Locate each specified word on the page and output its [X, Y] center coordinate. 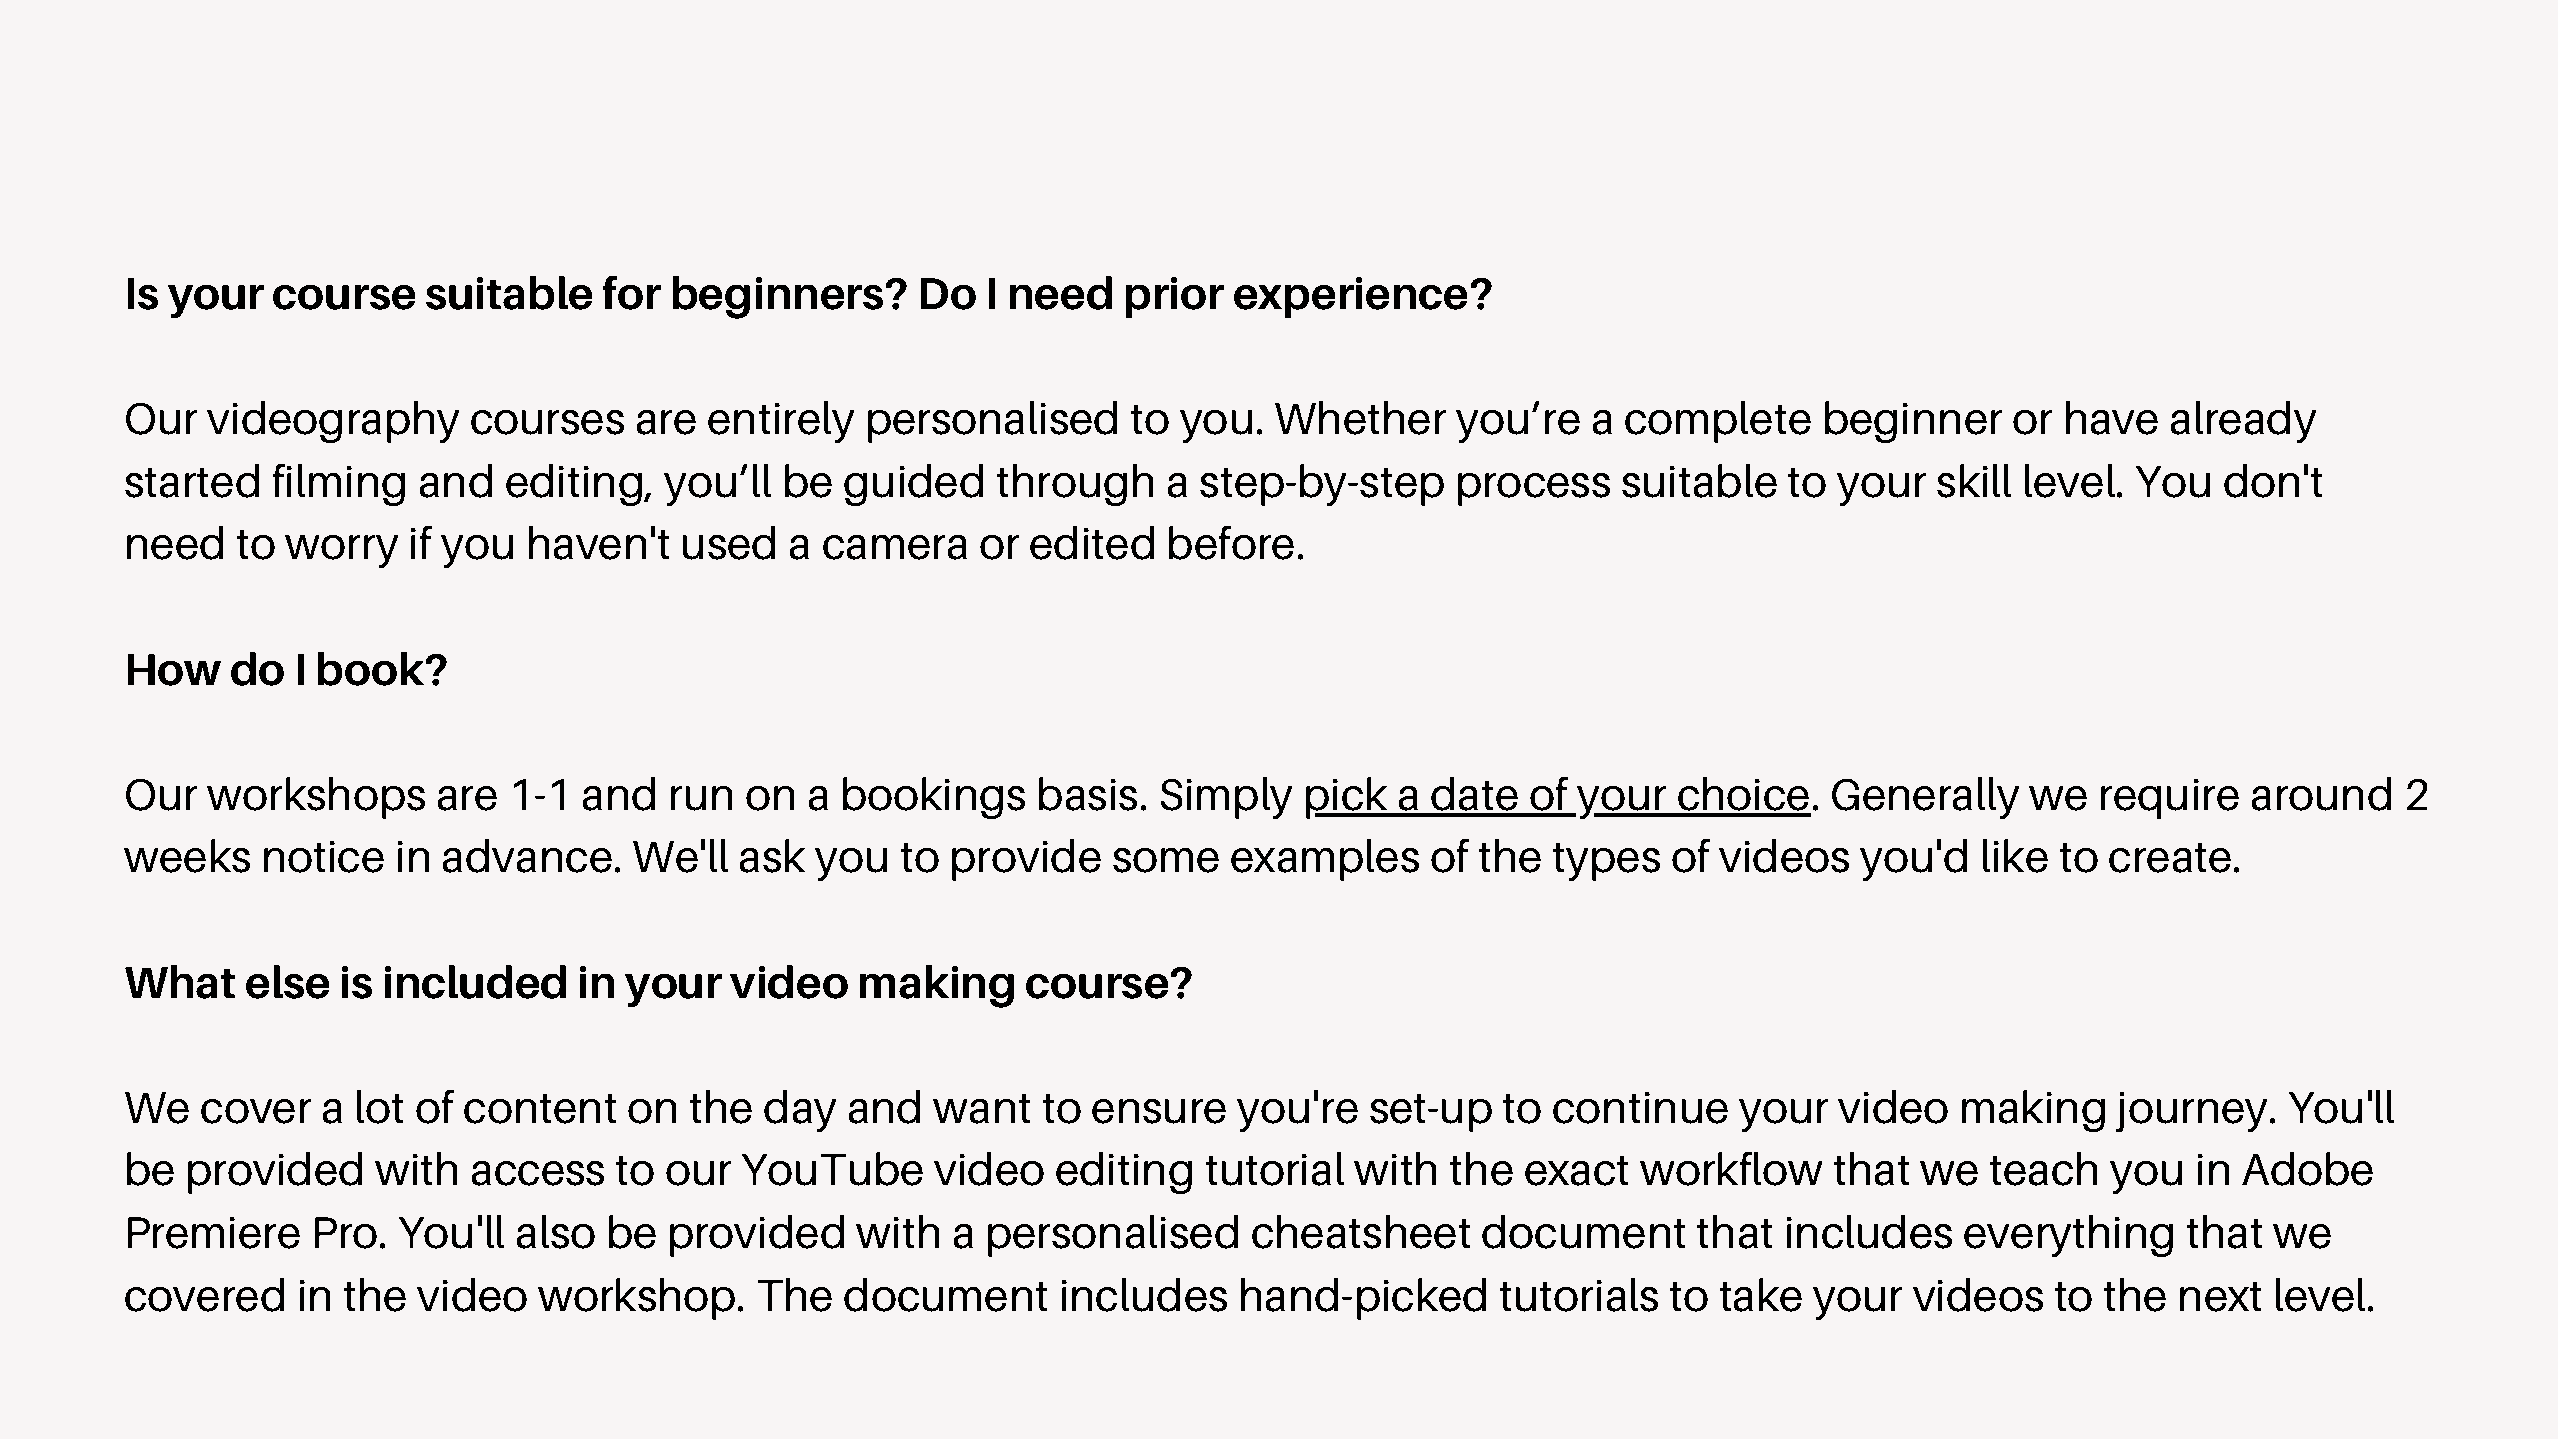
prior [1174, 297]
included [475, 982]
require [2170, 799]
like [2015, 856]
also [555, 1232]
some [1166, 860]
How [174, 670]
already [2243, 422]
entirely [781, 422]
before [1231, 542]
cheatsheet [1361, 1232]
